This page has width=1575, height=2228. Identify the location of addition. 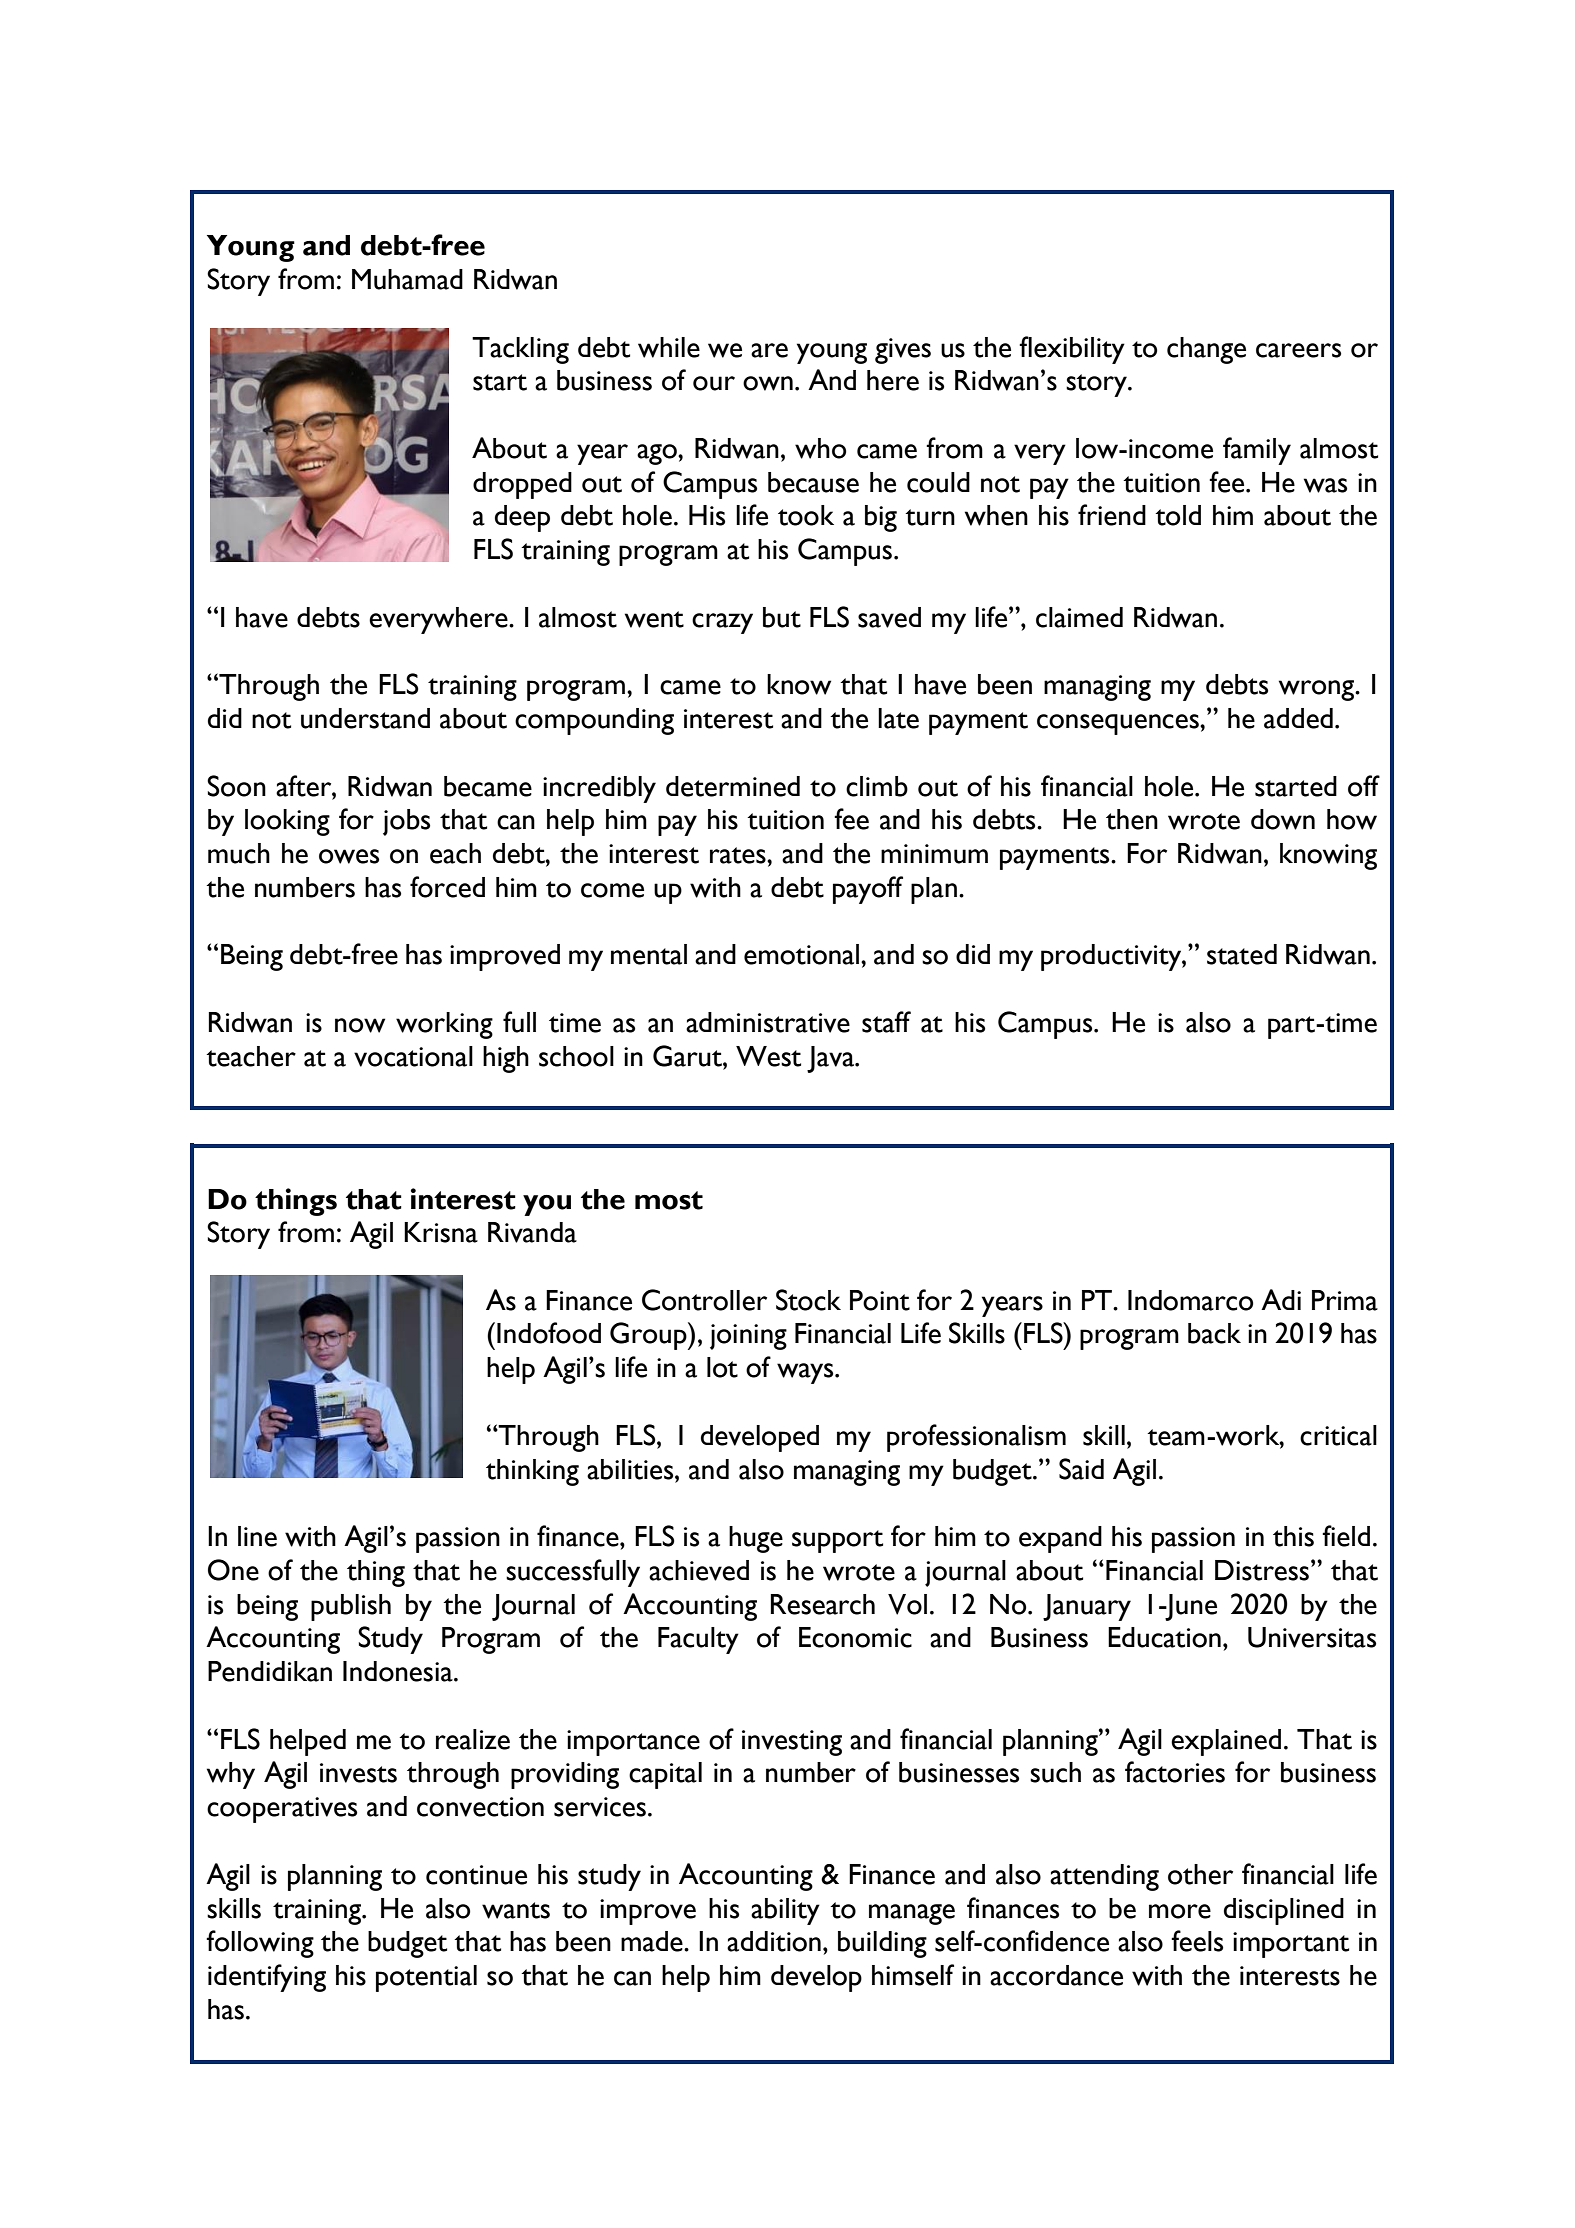
(774, 1941).
